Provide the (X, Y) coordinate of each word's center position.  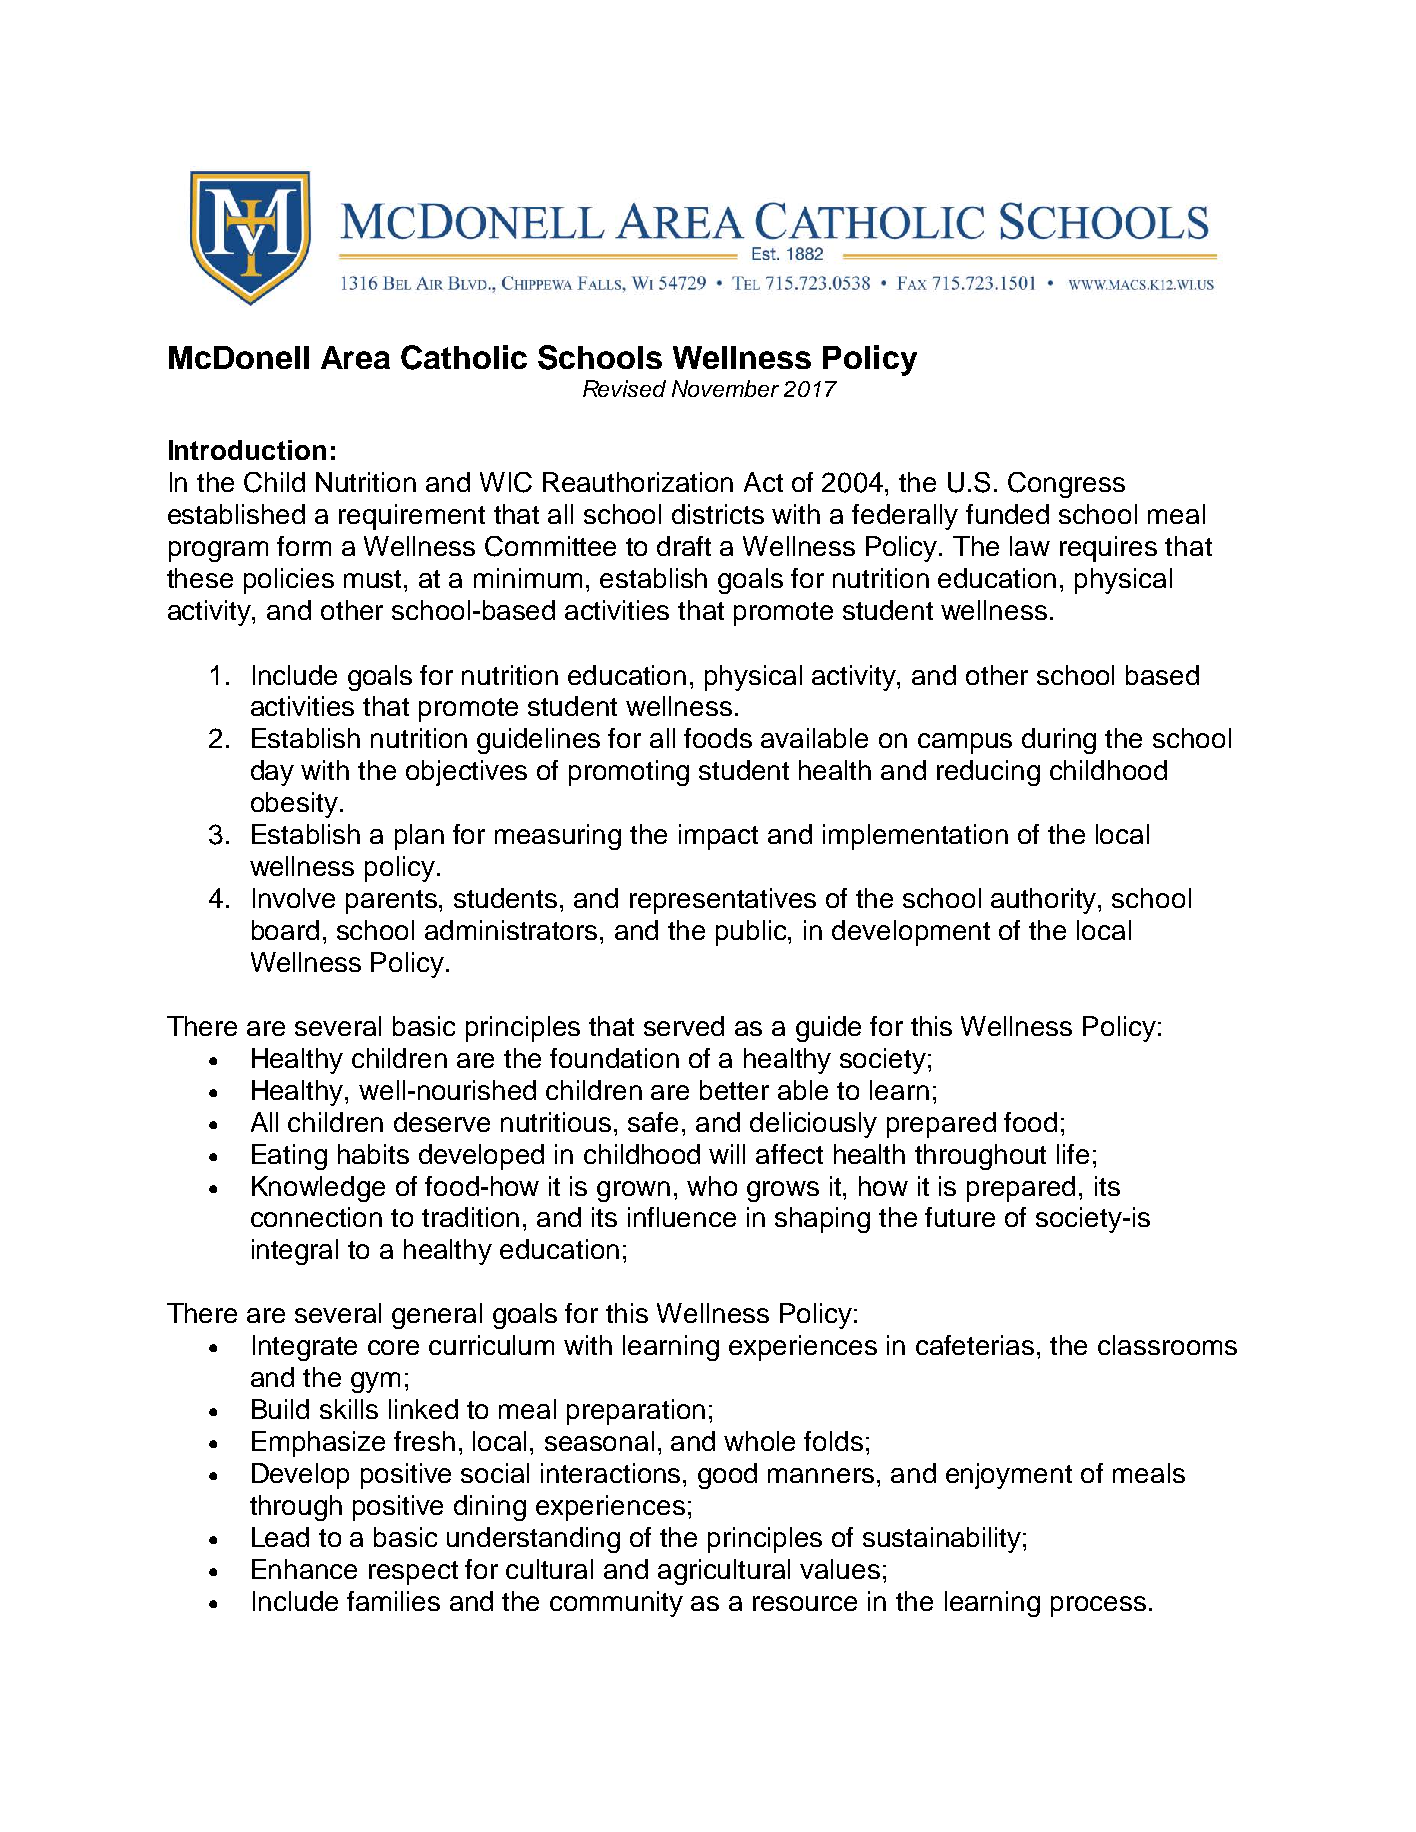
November (725, 388)
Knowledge (318, 1189)
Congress (1066, 485)
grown (633, 1191)
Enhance (304, 1569)
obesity (294, 805)
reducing (988, 773)
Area (355, 357)
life (1073, 1154)
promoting (629, 773)
